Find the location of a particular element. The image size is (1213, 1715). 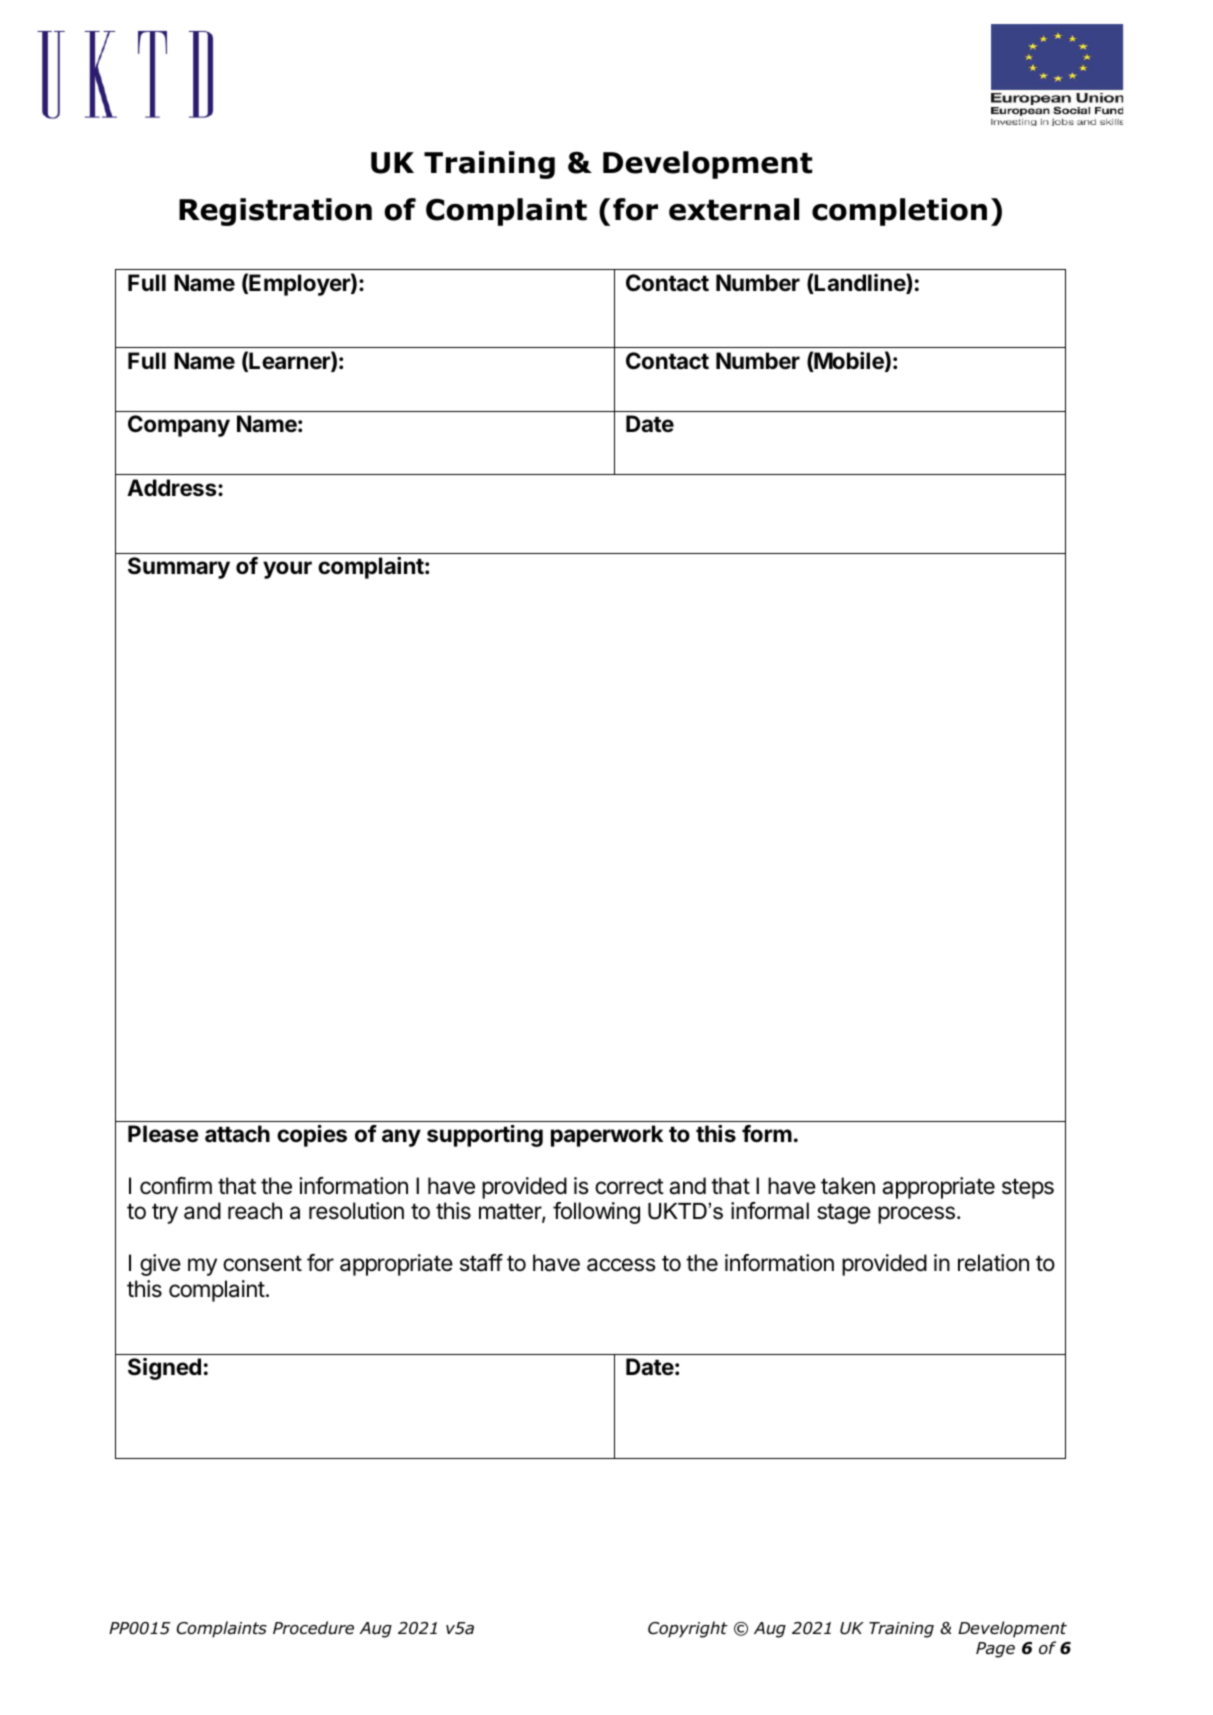

completion is located at coordinates (899, 212).
